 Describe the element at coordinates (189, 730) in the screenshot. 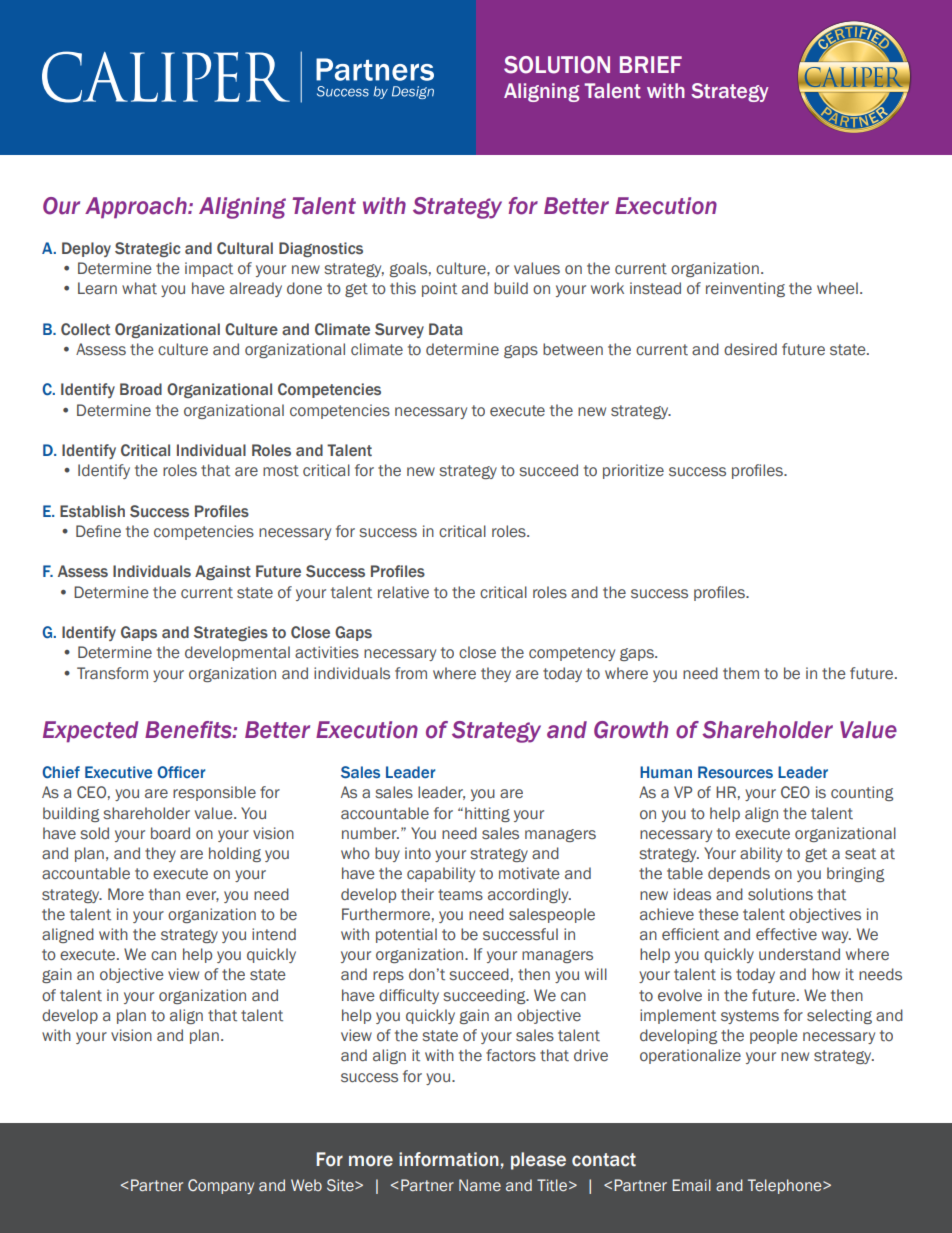

I see `Benefits` at that location.
